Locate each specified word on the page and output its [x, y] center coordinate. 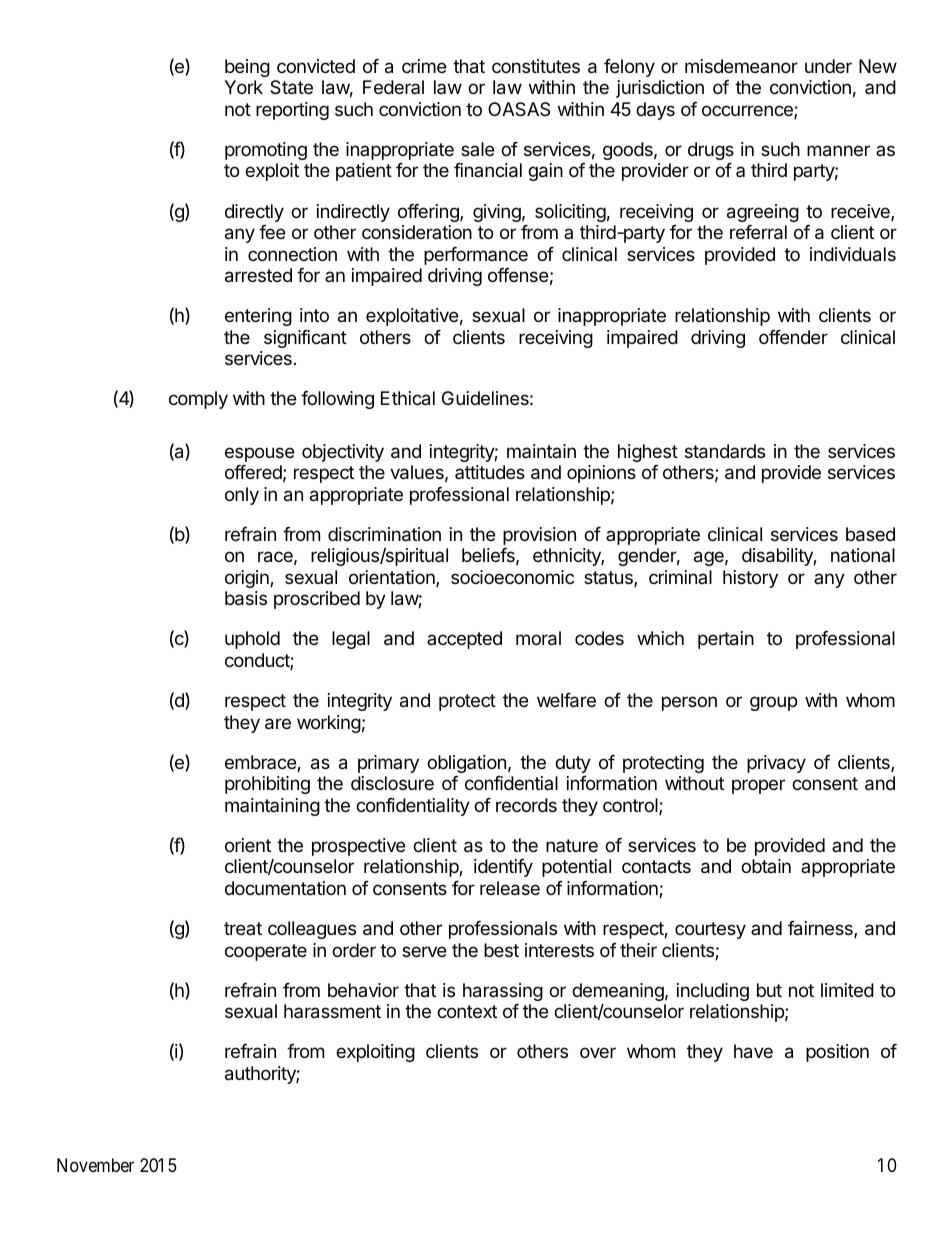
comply [198, 400]
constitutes [536, 66]
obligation [466, 764]
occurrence [748, 112]
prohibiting [267, 785]
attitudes [490, 472]
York [243, 87]
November [95, 1165]
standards [725, 451]
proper [758, 786]
